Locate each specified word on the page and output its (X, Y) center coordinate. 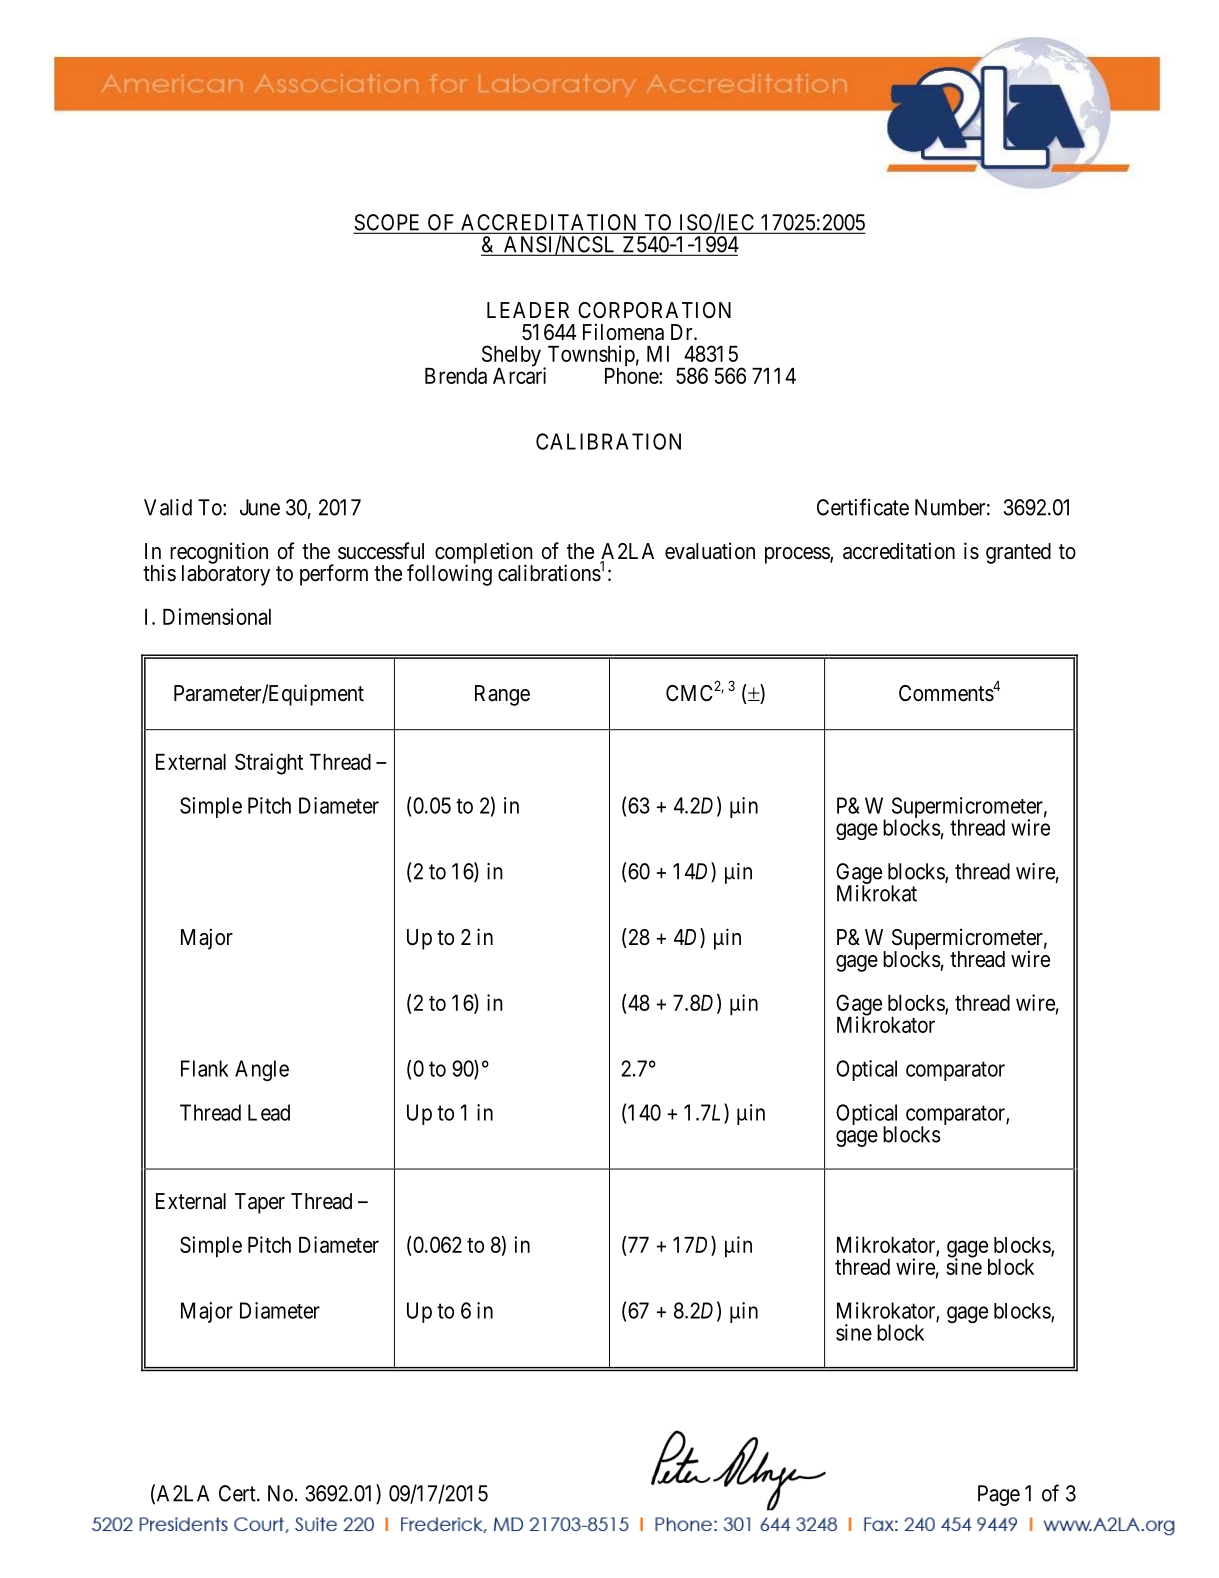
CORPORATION (654, 310)
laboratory (226, 575)
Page (999, 1495)
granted (1018, 553)
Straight (269, 764)
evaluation (710, 551)
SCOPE (389, 223)
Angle (262, 1070)
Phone (632, 375)
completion (483, 554)
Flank (205, 1068)
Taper (260, 1203)
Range (502, 695)
